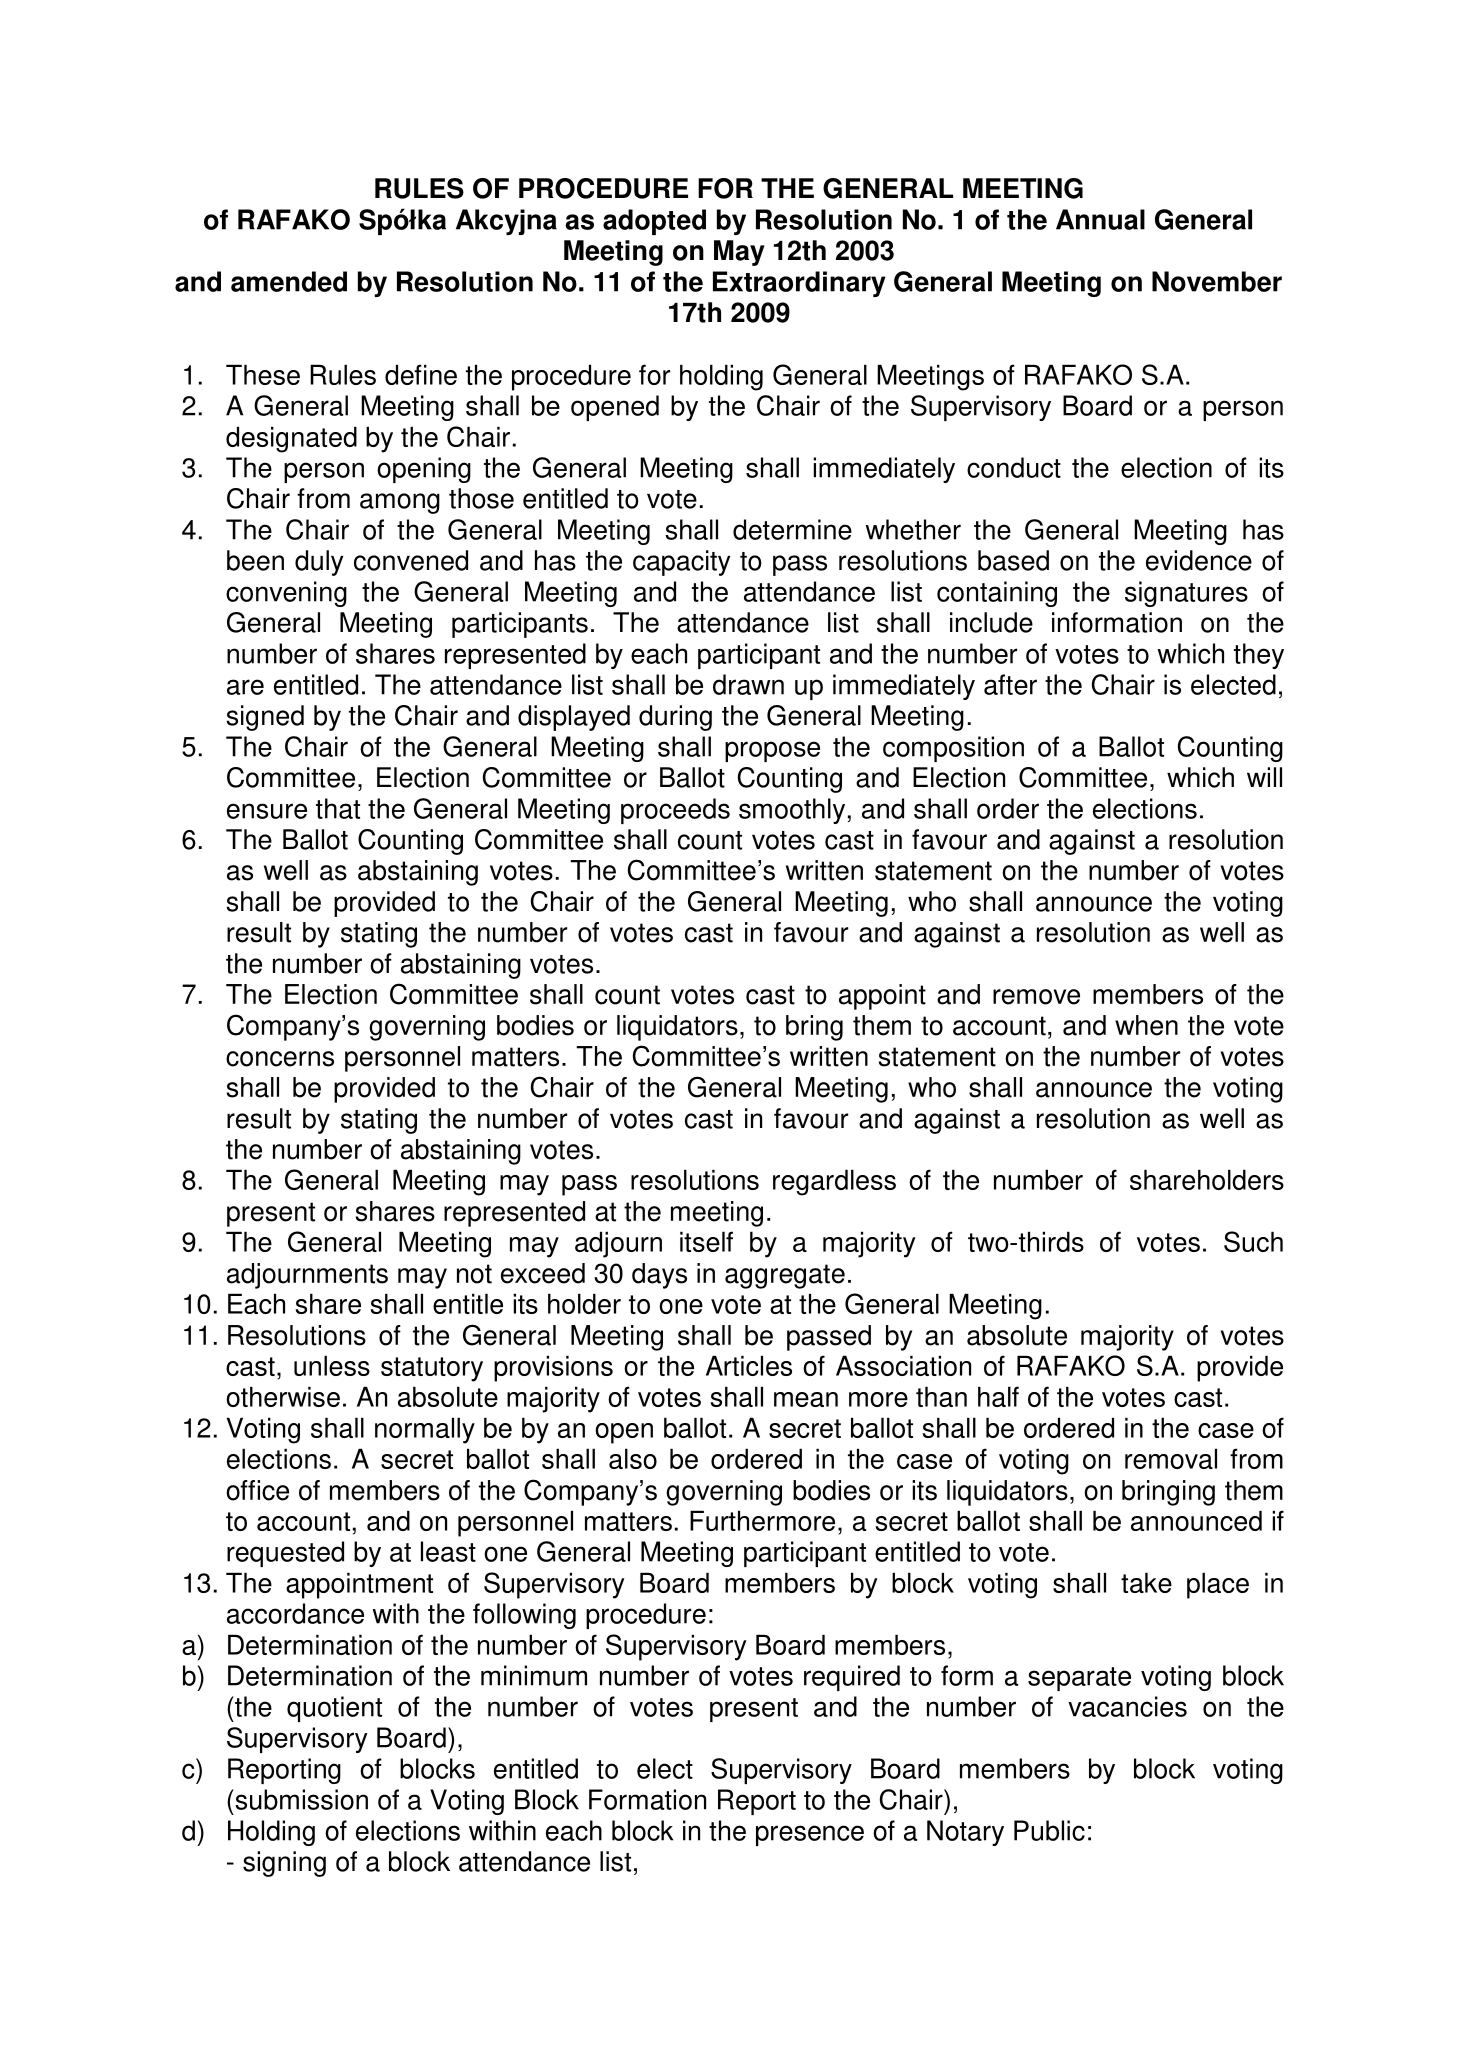 This screenshot has height=2062, width=1457. Describe the element at coordinates (1264, 777) in the screenshot. I see `will` at that location.
